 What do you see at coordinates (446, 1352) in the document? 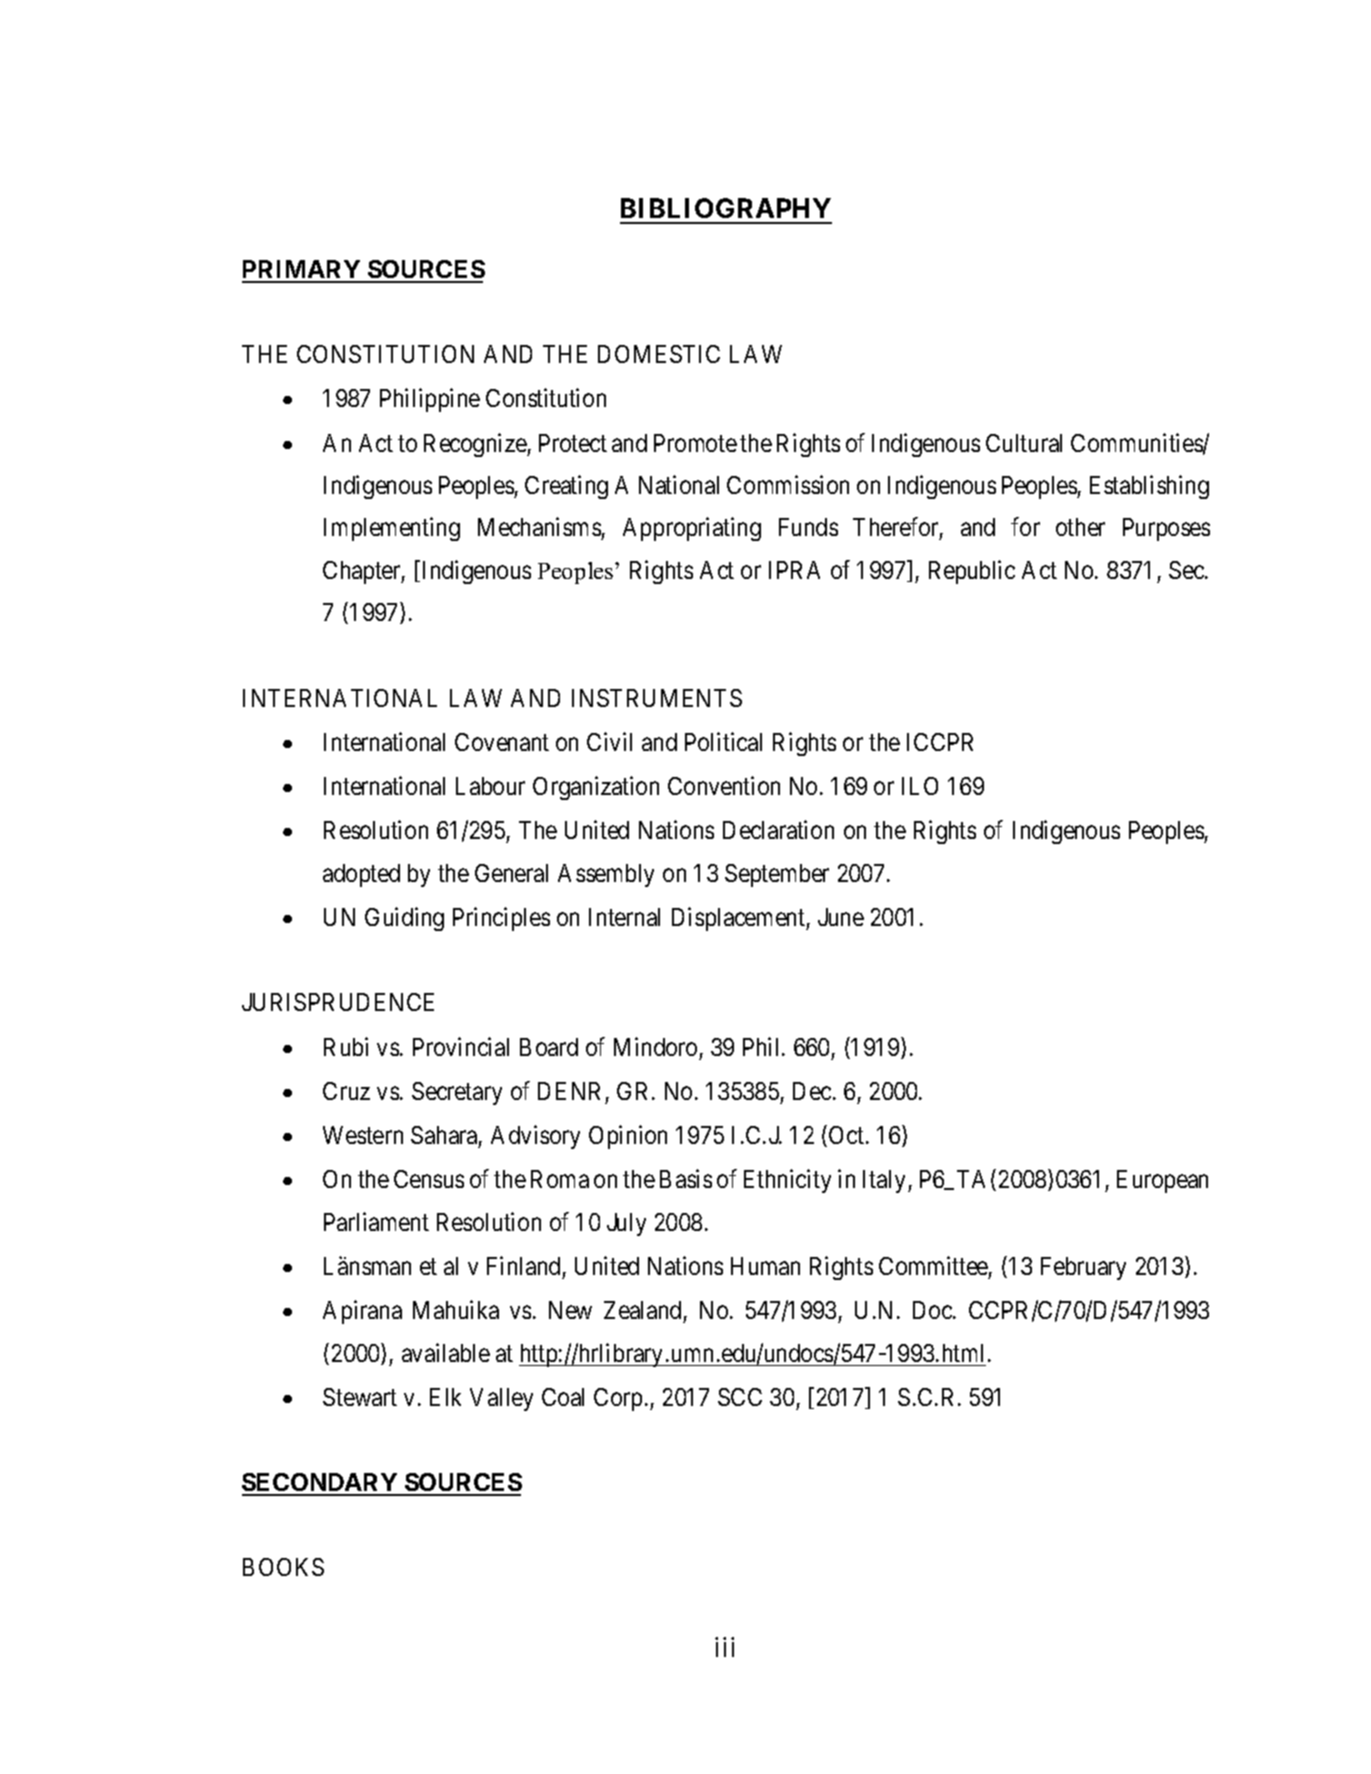
I see `available` at bounding box center [446, 1352].
